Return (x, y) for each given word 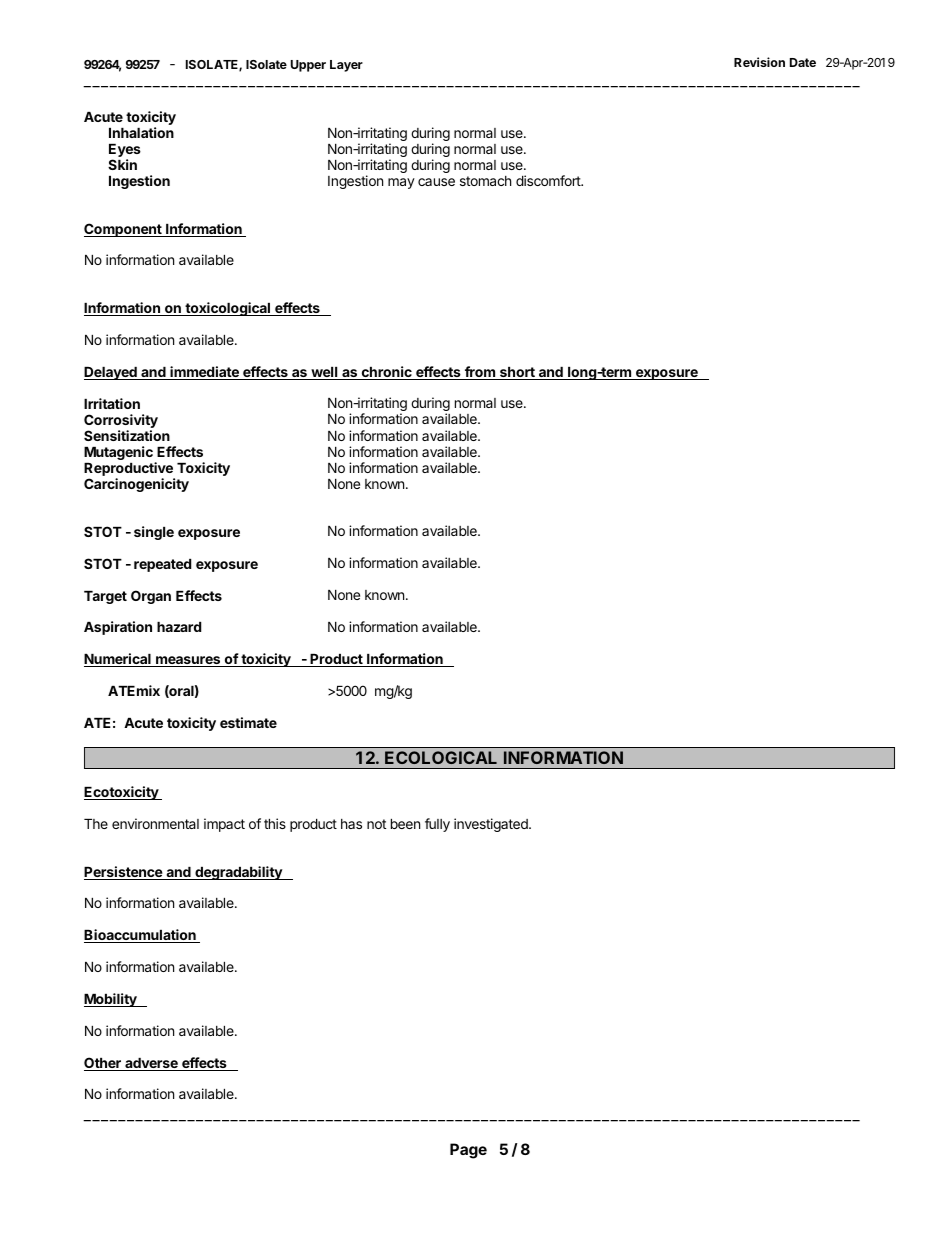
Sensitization (127, 435)
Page (468, 1151)
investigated (492, 825)
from (479, 373)
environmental (155, 823)
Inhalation (141, 132)
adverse (151, 1064)
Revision (759, 62)
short (517, 373)
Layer (346, 66)
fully (437, 825)
